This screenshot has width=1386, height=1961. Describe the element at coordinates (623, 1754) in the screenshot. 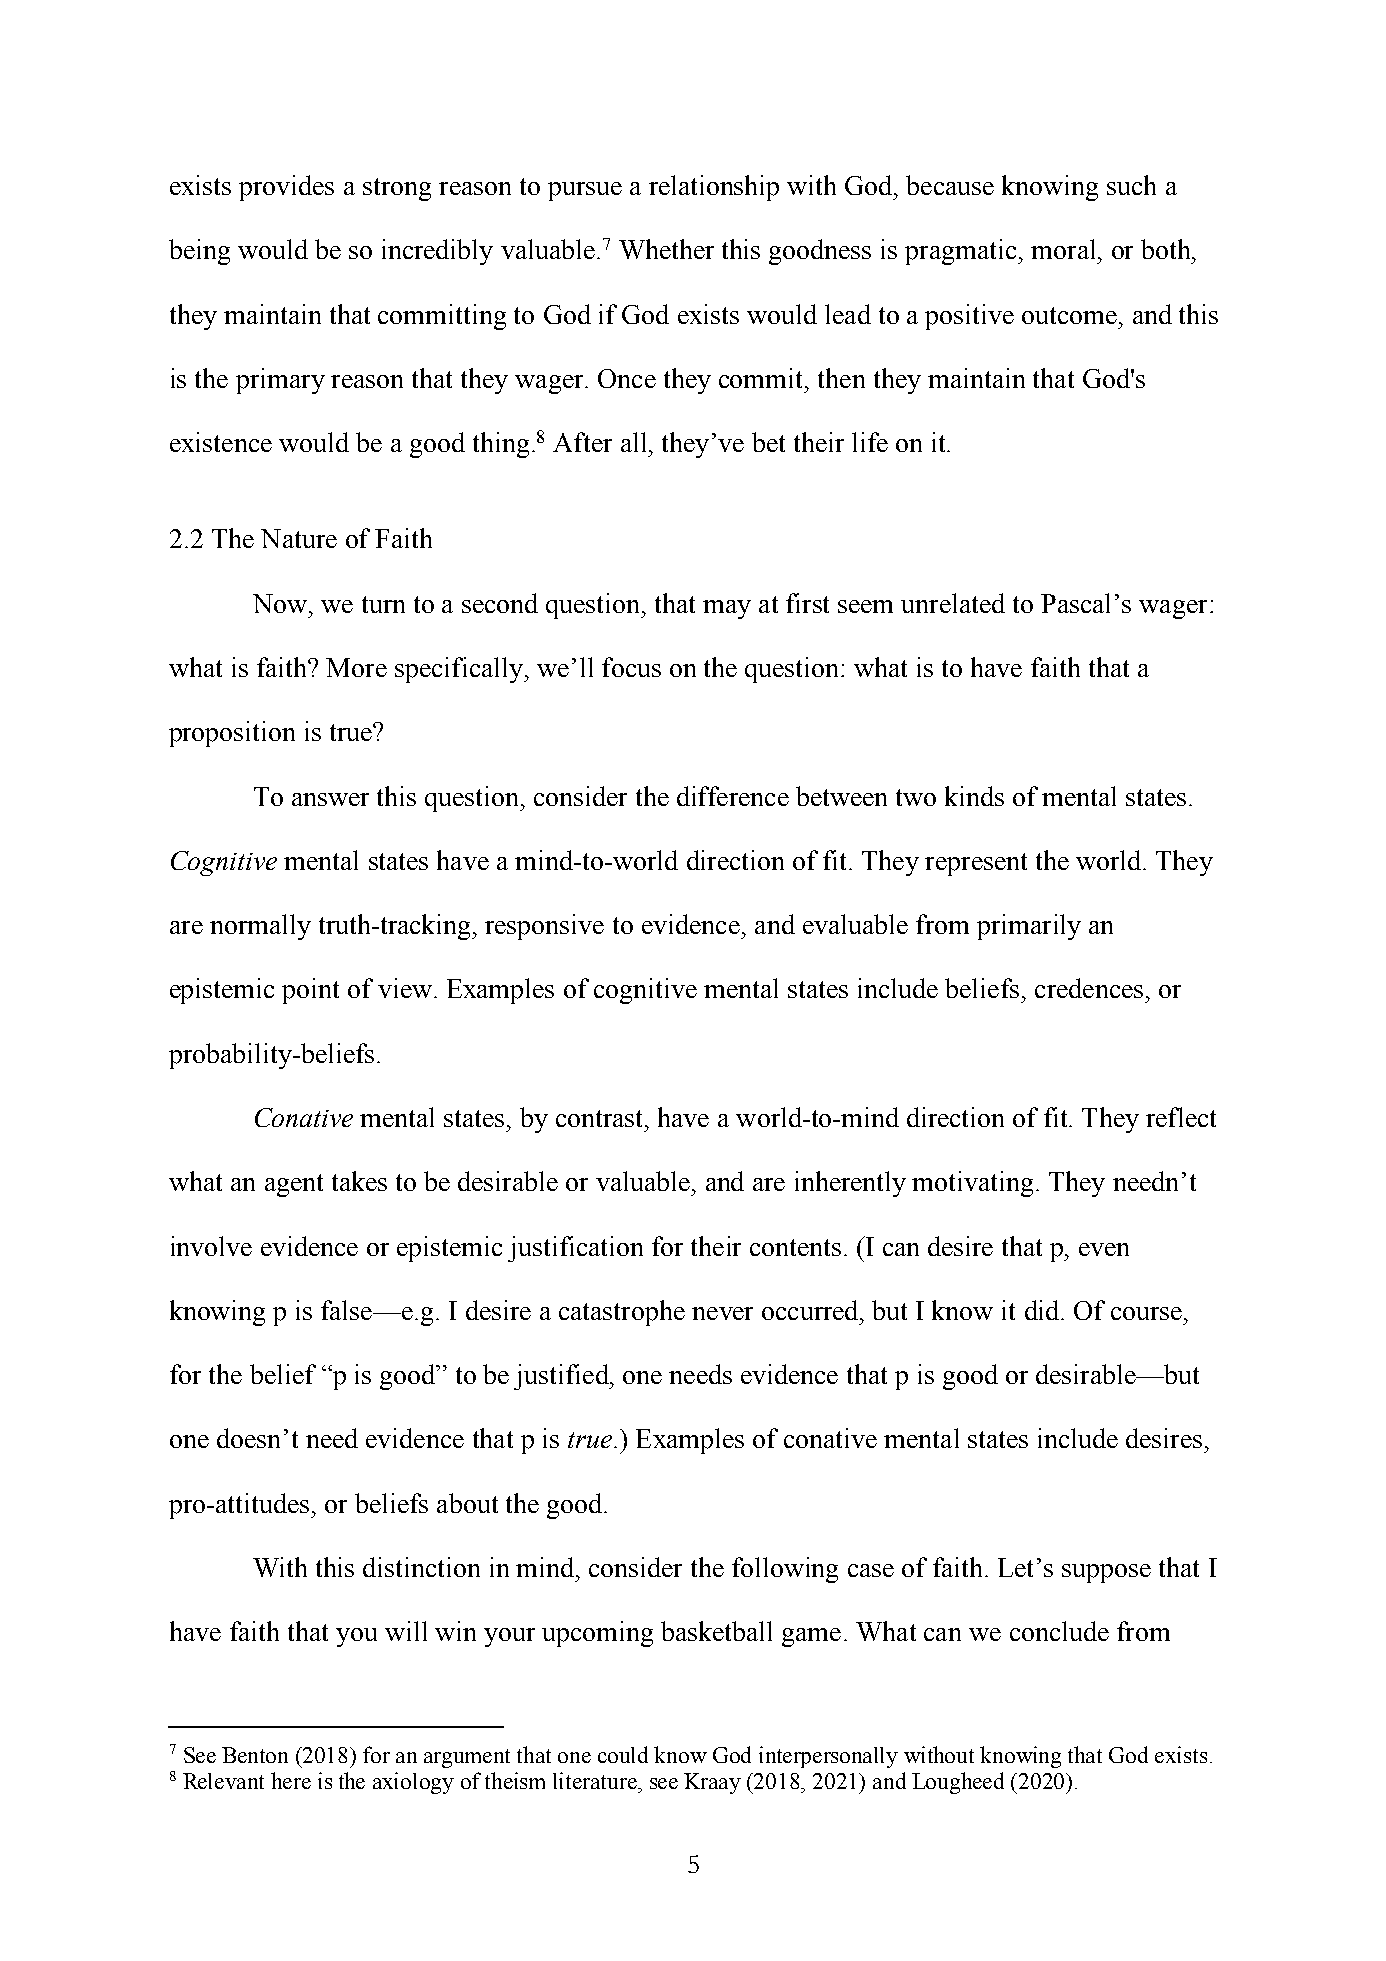

I see `could` at that location.
